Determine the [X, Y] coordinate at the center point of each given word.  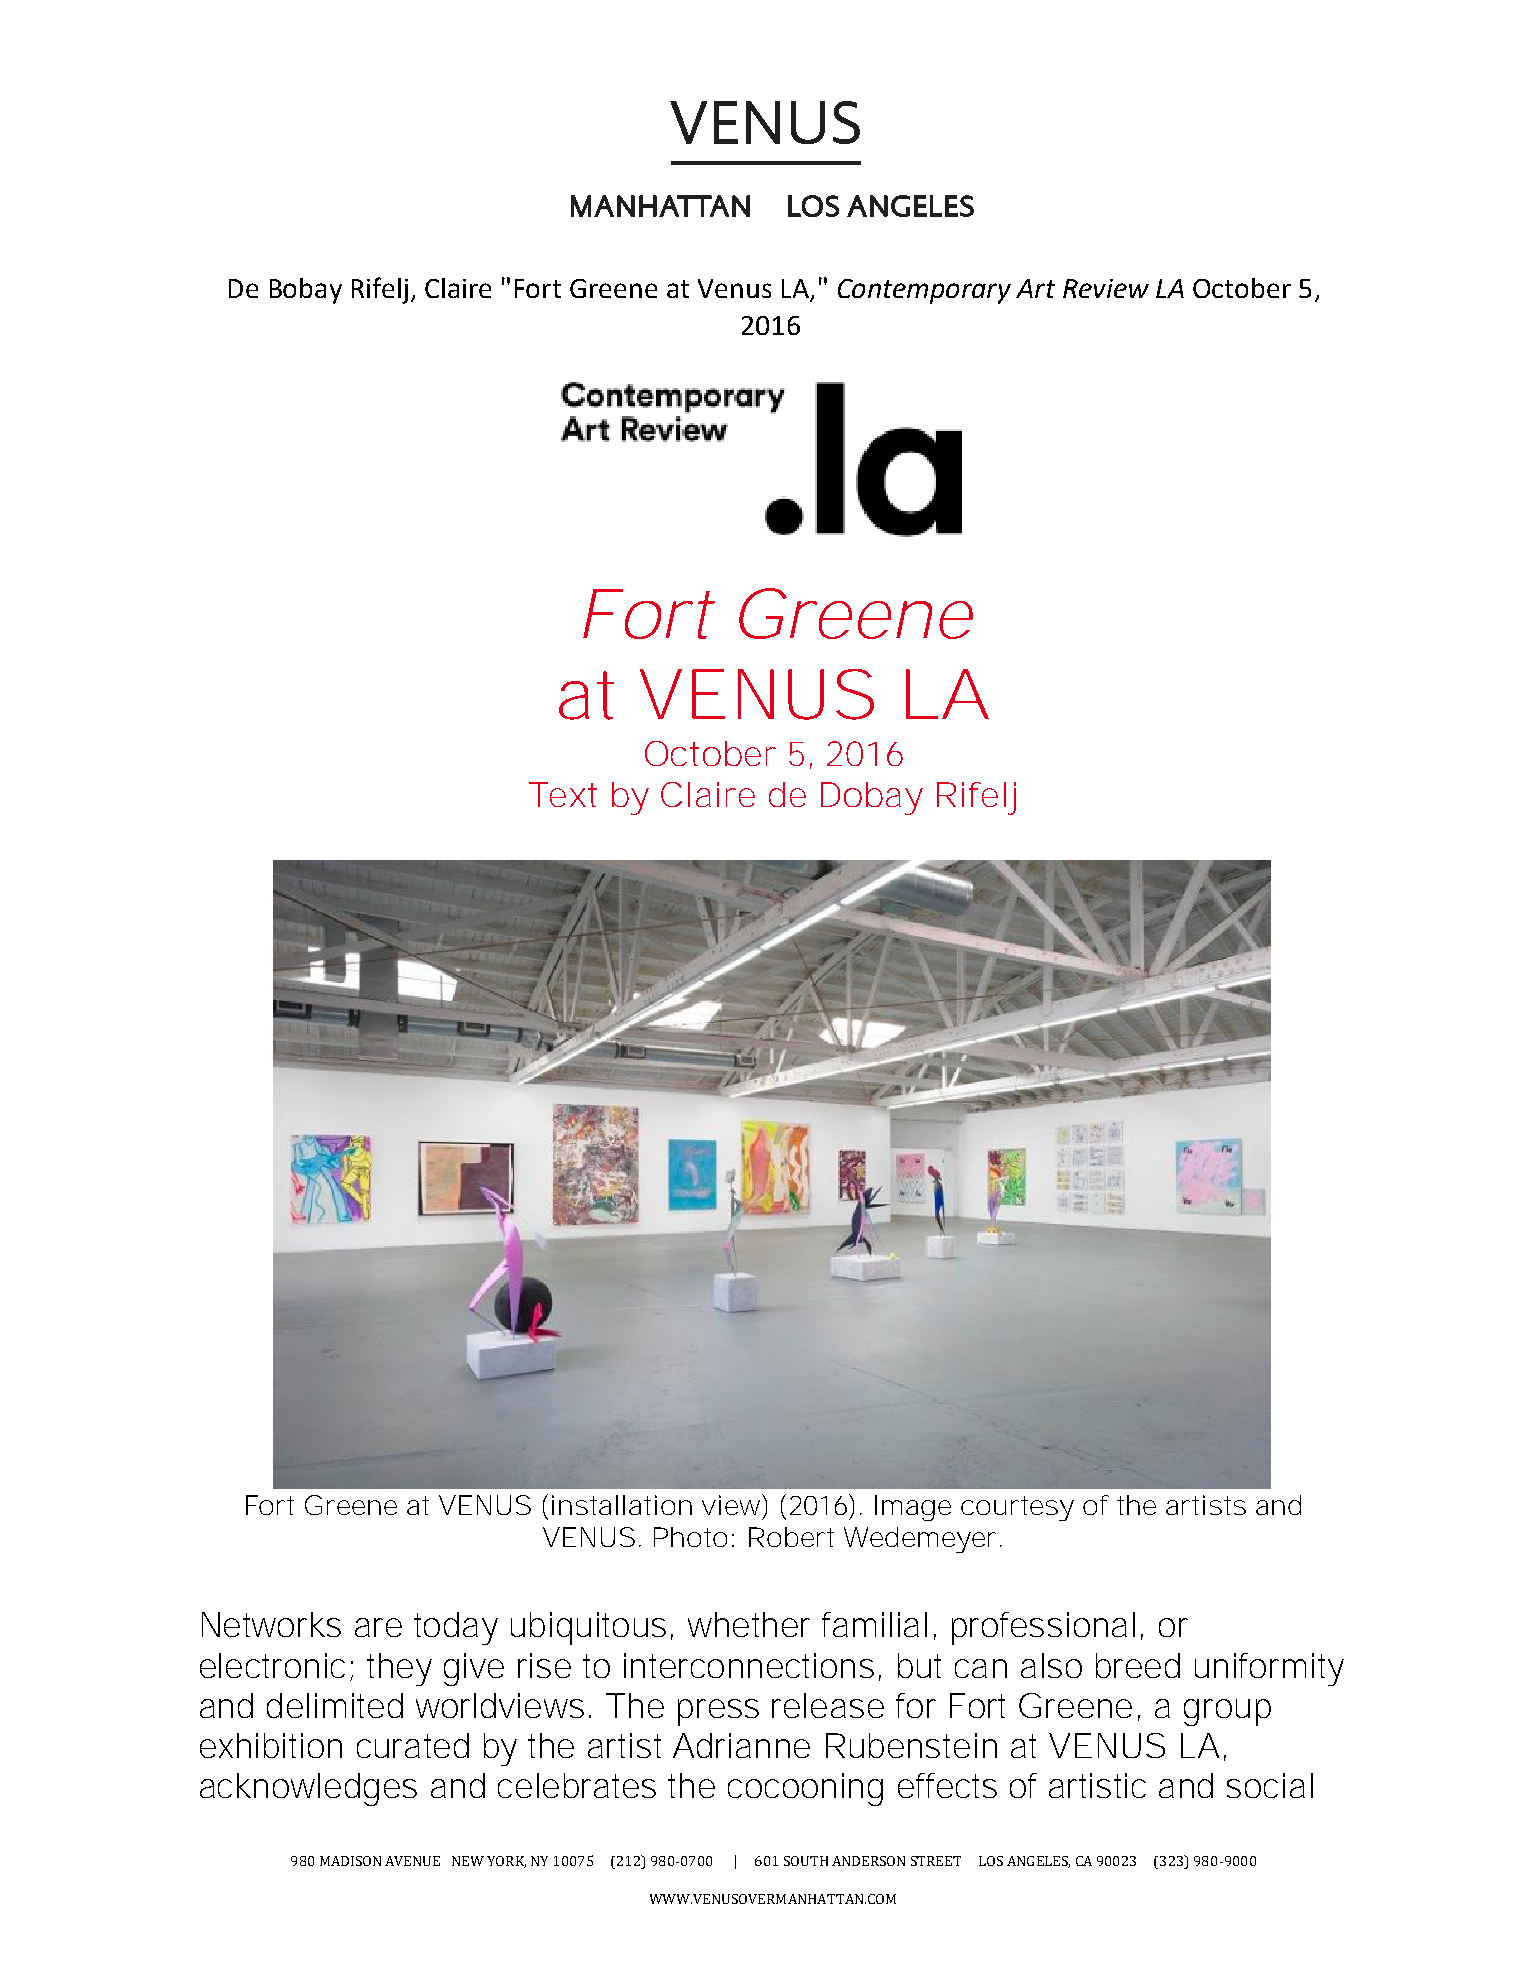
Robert [791, 1537]
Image [913, 1508]
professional [1043, 1628]
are [378, 1627]
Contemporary [924, 291]
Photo [690, 1537]
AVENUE [412, 1861]
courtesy [1017, 1508]
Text [563, 794]
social [1270, 1785]
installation [622, 1505]
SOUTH [806, 1861]
